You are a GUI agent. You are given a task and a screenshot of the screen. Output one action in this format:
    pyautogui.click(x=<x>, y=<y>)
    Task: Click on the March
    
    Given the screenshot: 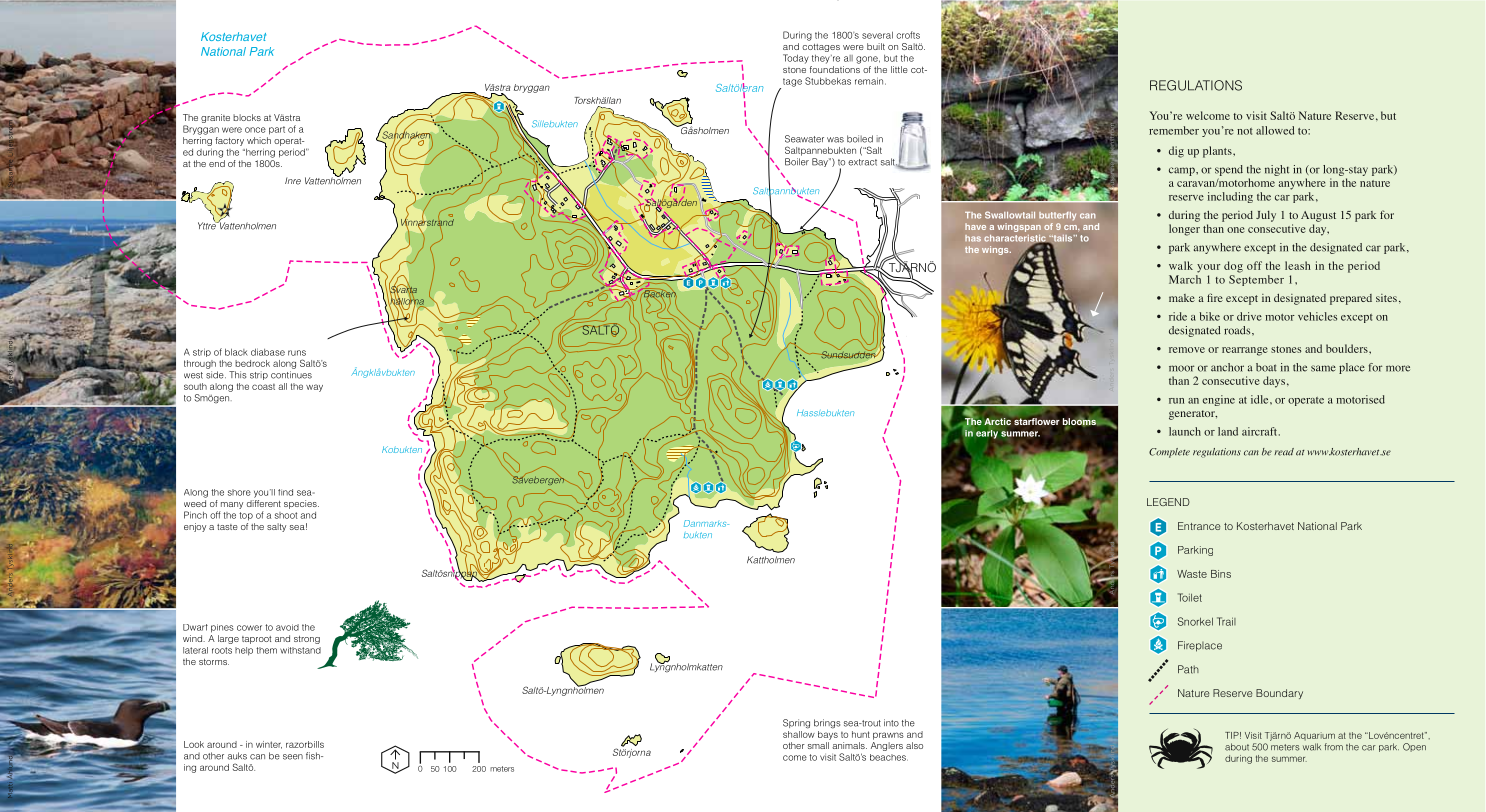 What is the action you would take?
    pyautogui.click(x=1185, y=279)
